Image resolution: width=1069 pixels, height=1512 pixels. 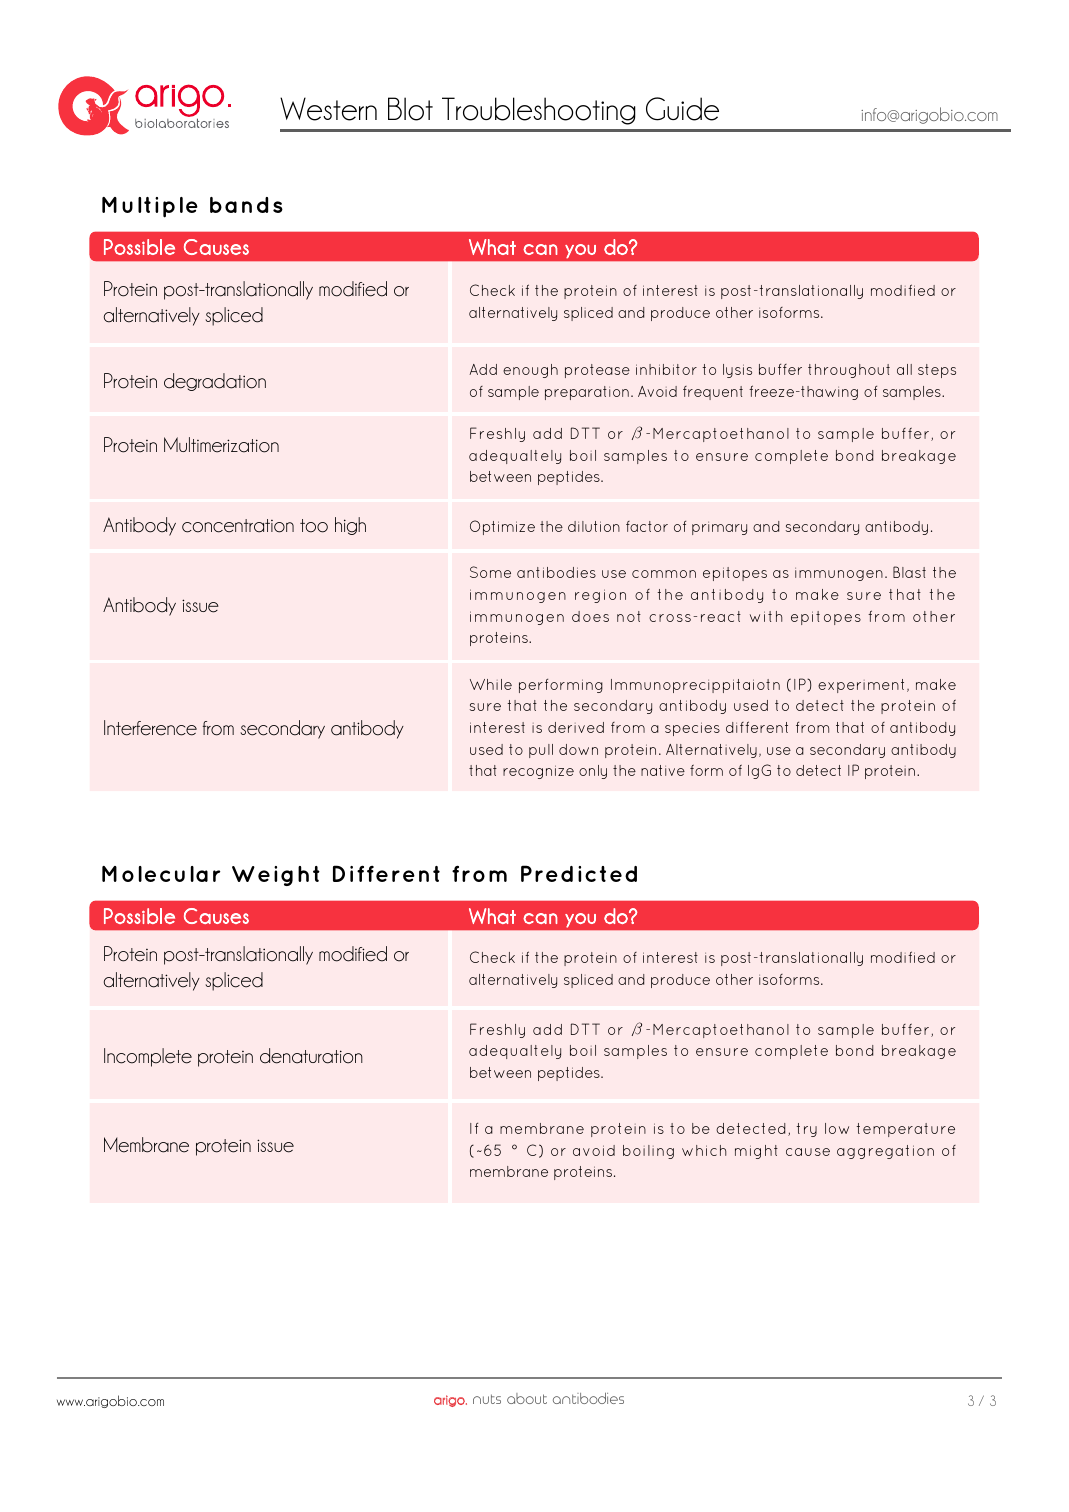 I want to click on Troubleshooting, so click(x=539, y=111).
